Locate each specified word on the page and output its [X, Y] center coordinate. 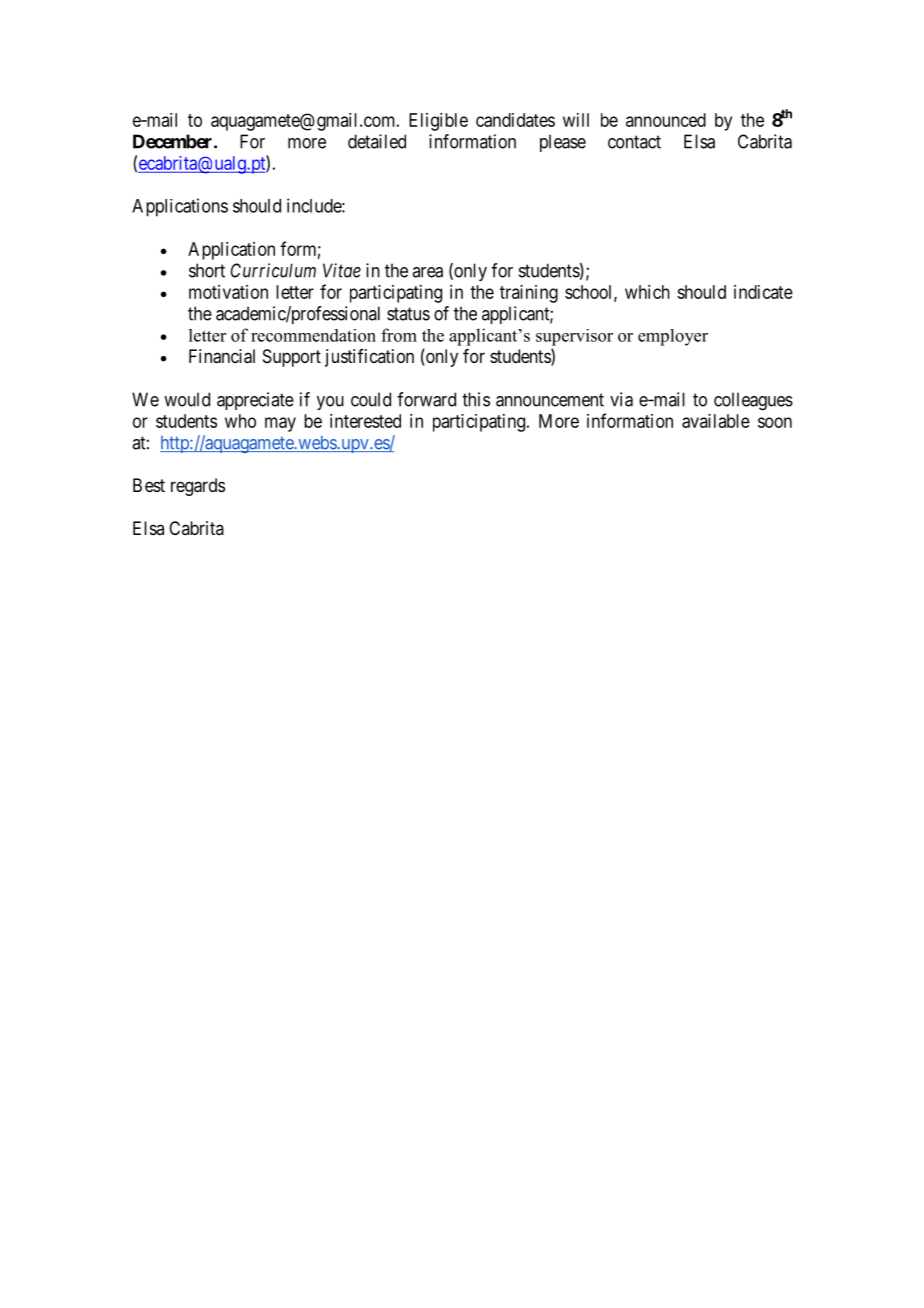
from [399, 335]
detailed [377, 141]
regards [198, 487]
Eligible [438, 122]
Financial [222, 356]
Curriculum [273, 270]
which [647, 292]
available [716, 421]
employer [673, 337]
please [563, 143]
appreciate [255, 401]
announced [666, 120]
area [427, 272]
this [476, 399]
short [207, 270]
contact [634, 142]
